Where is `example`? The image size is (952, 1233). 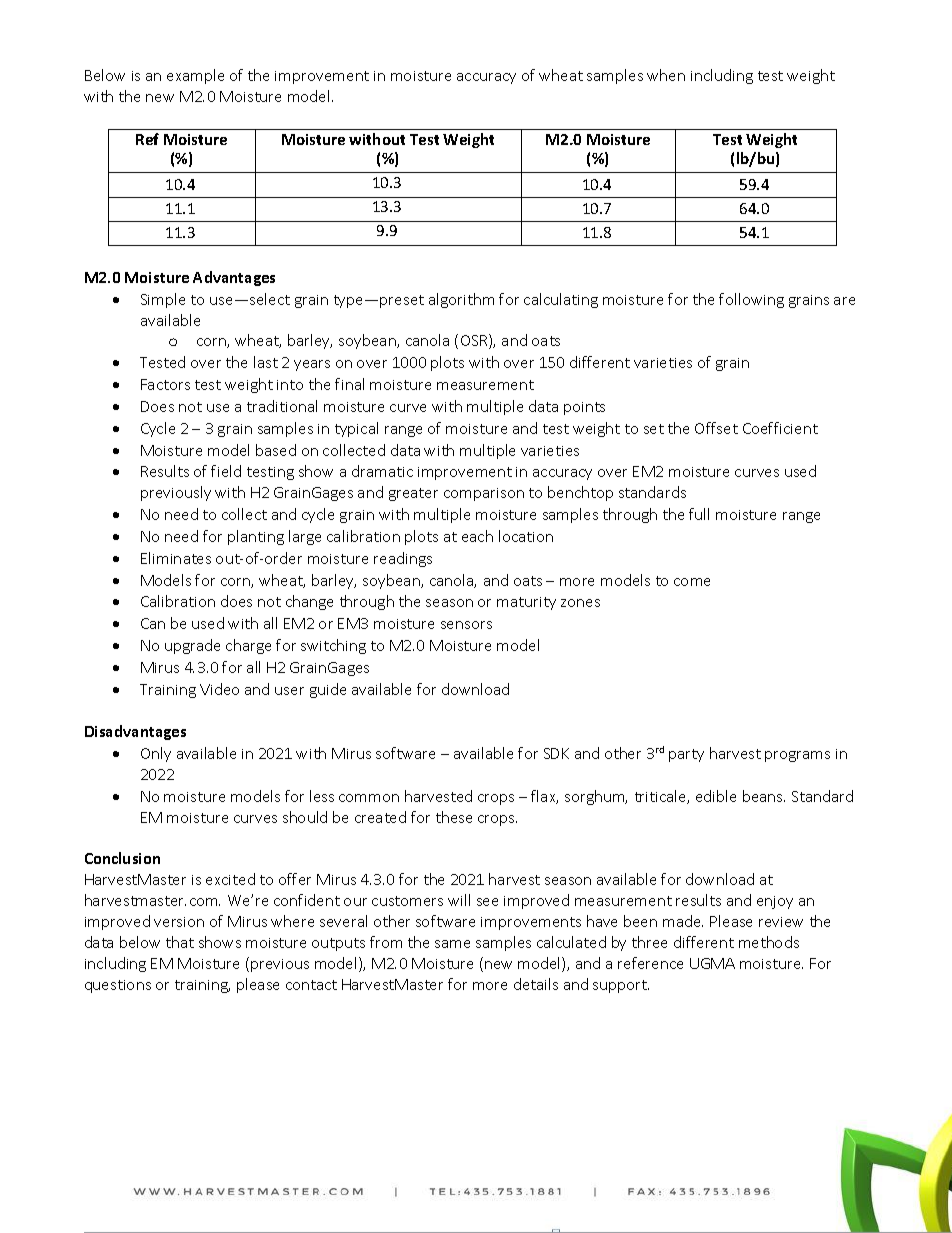
example is located at coordinates (195, 76).
